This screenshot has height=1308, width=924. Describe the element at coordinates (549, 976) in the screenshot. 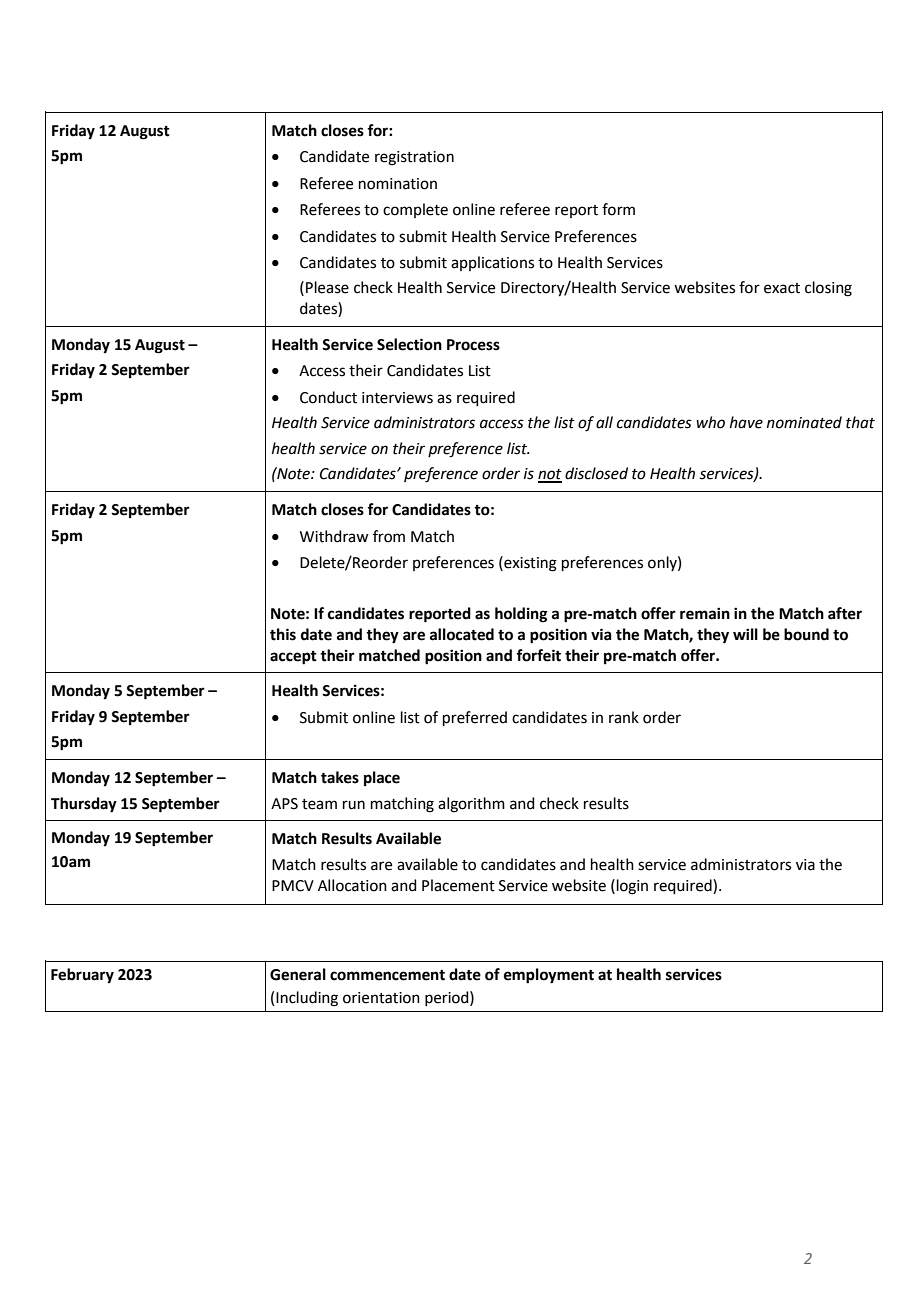

I see `employment` at that location.
